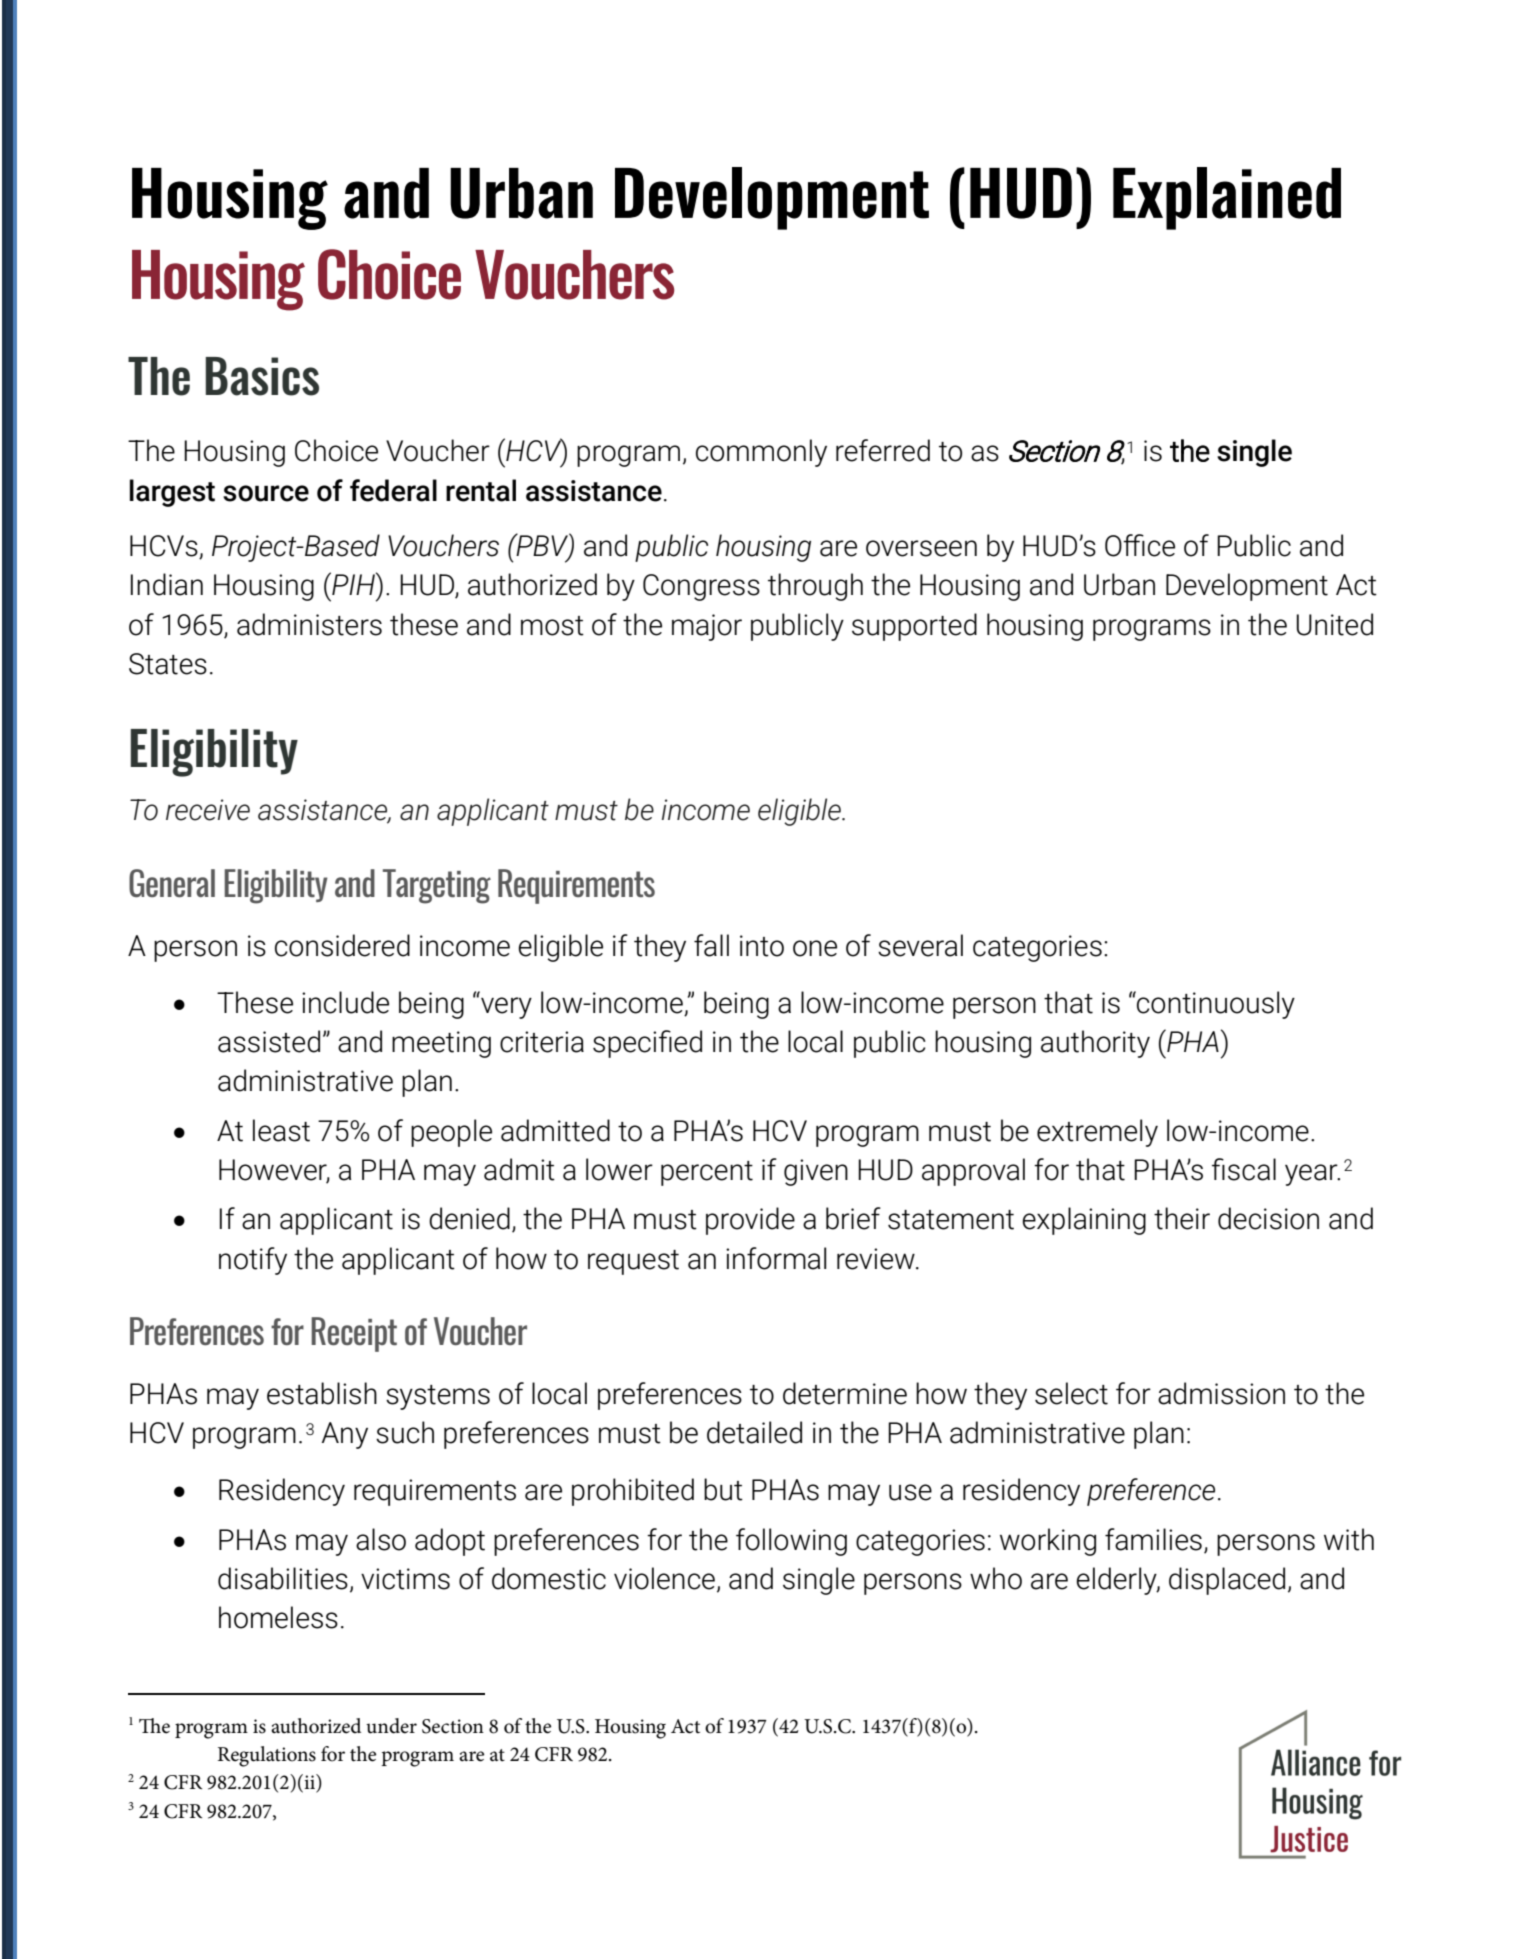 The height and width of the page is (1959, 1514). I want to click on Explained, so click(1227, 198).
